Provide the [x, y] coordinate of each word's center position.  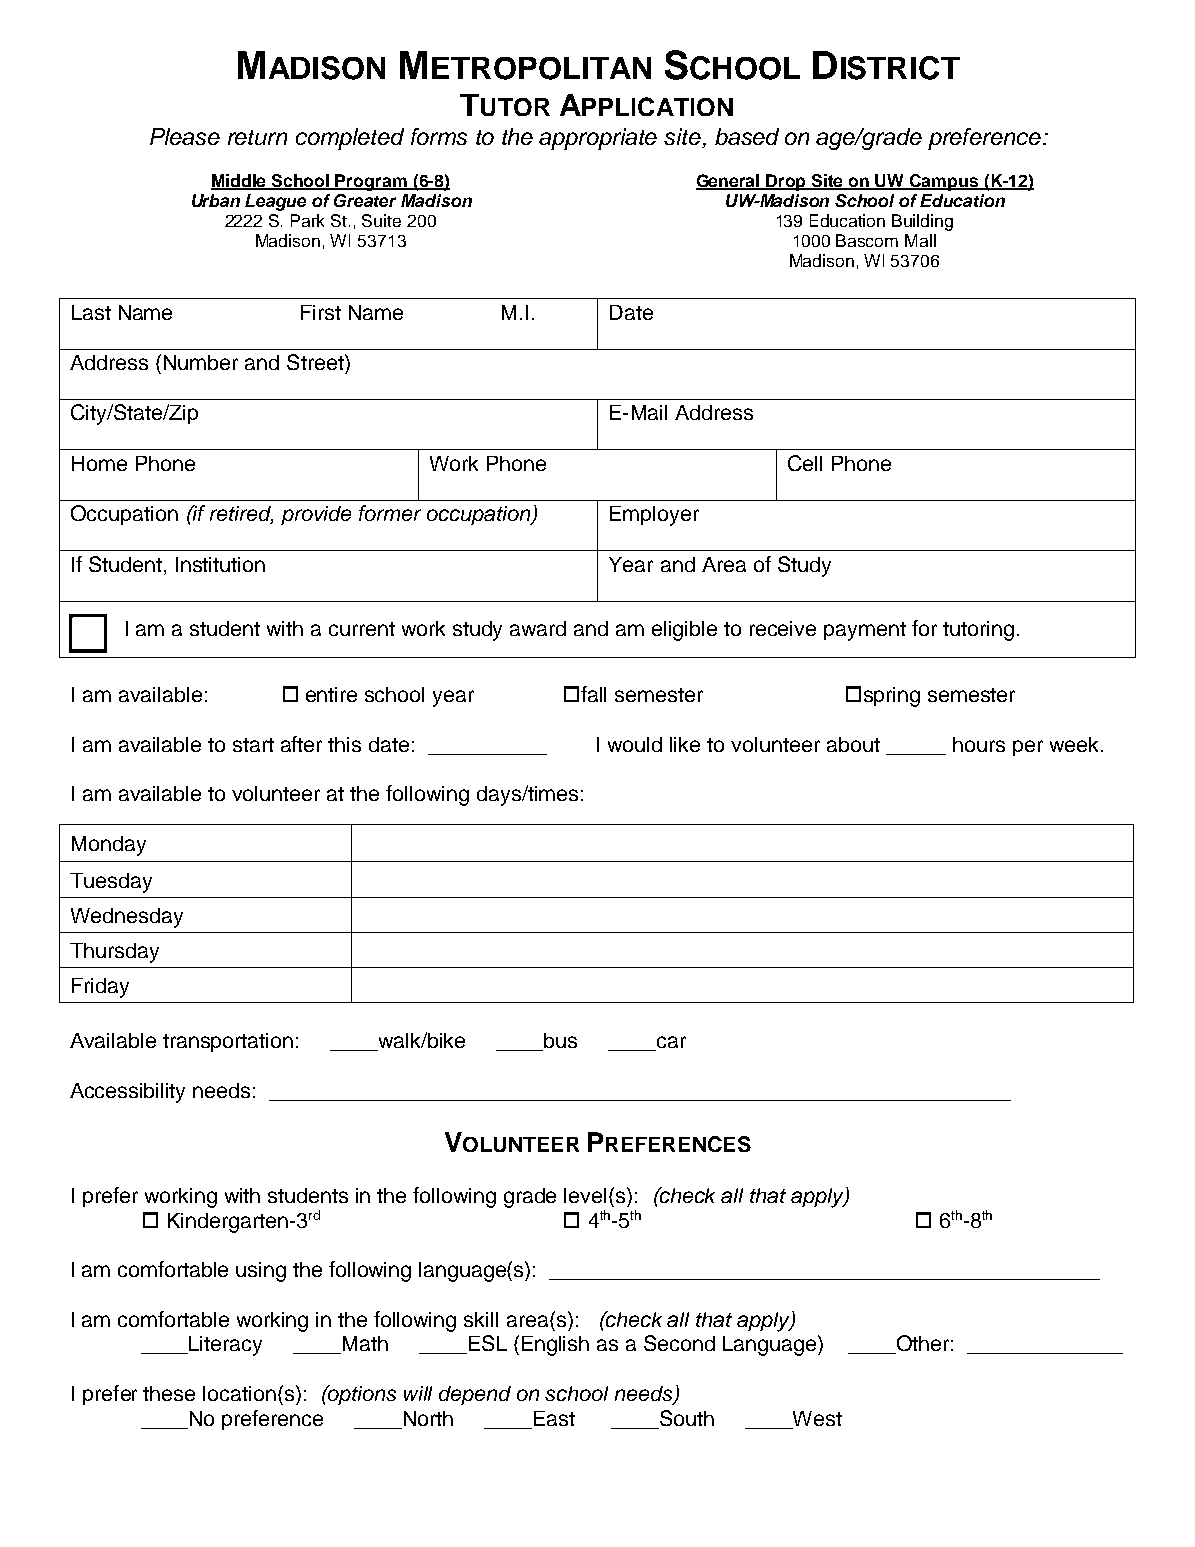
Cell [805, 463]
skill [481, 1319]
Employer [654, 516]
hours [979, 744]
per [1028, 748]
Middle [240, 181]
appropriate [598, 139]
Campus [944, 182]
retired [241, 515]
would [635, 744]
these [169, 1393]
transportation [228, 1042]
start [253, 745]
